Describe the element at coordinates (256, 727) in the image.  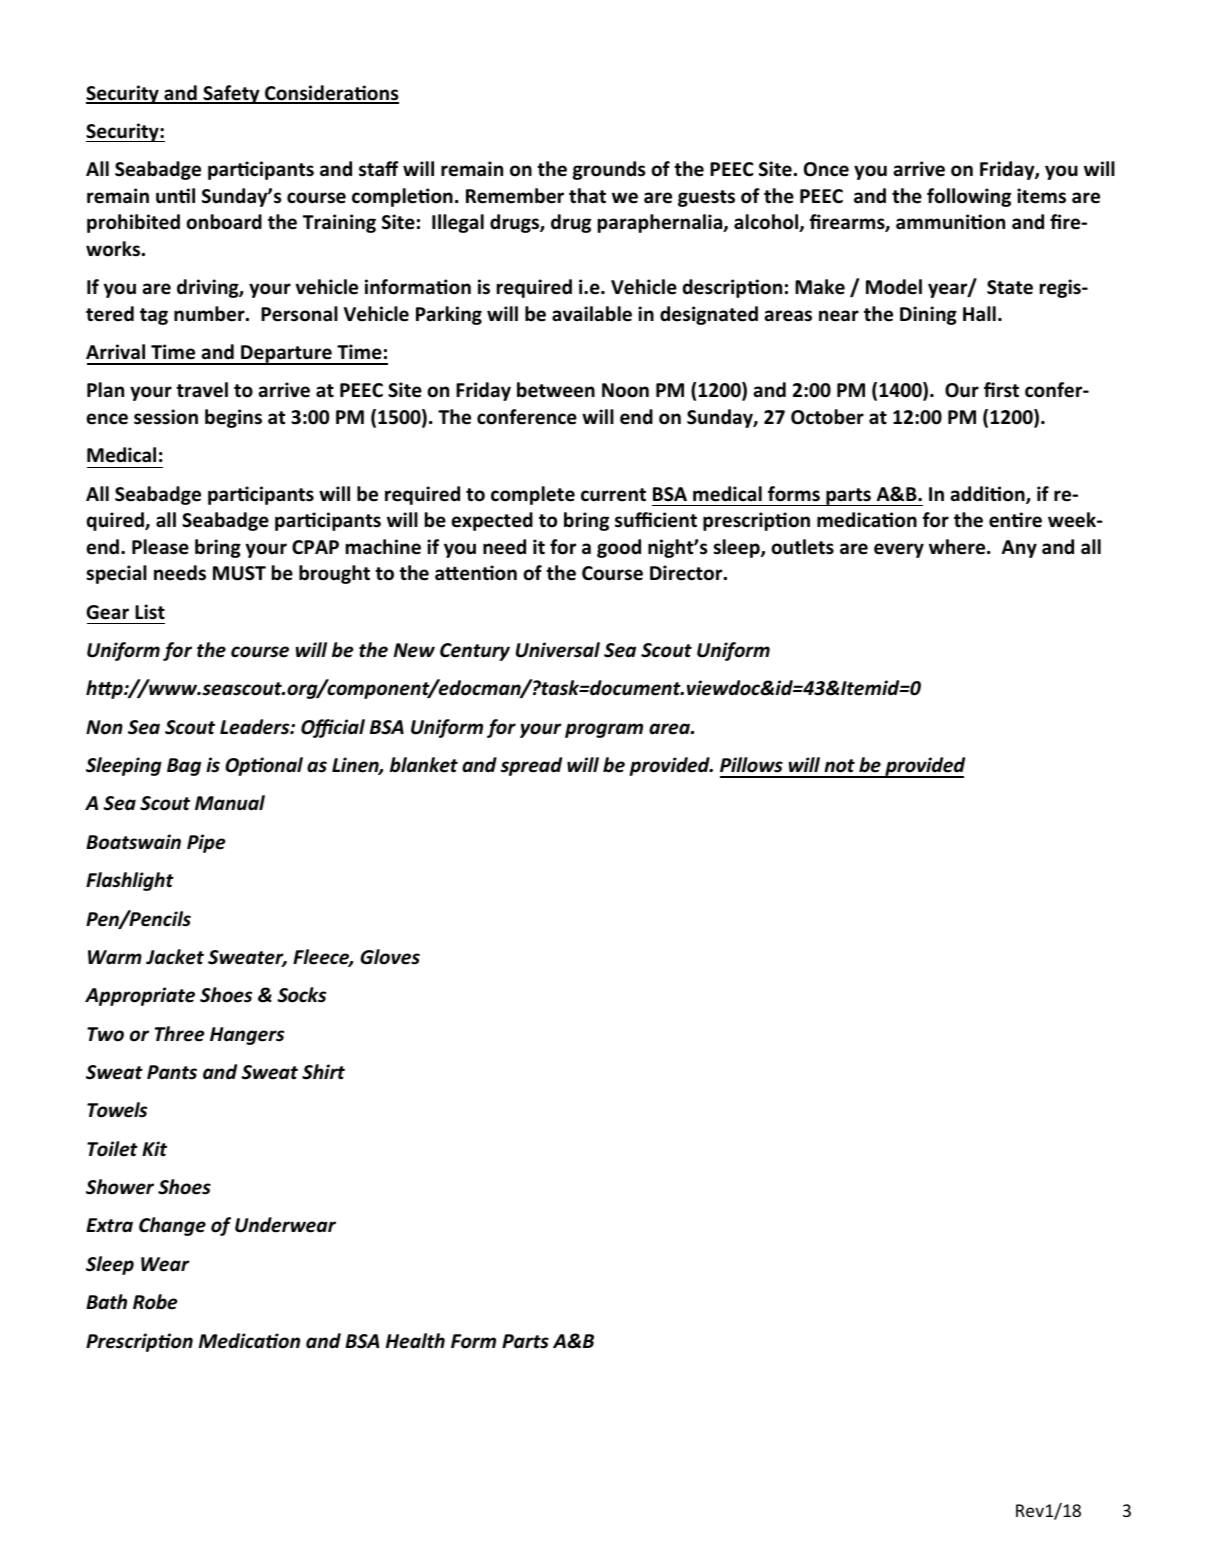
I see `Leaders` at that location.
